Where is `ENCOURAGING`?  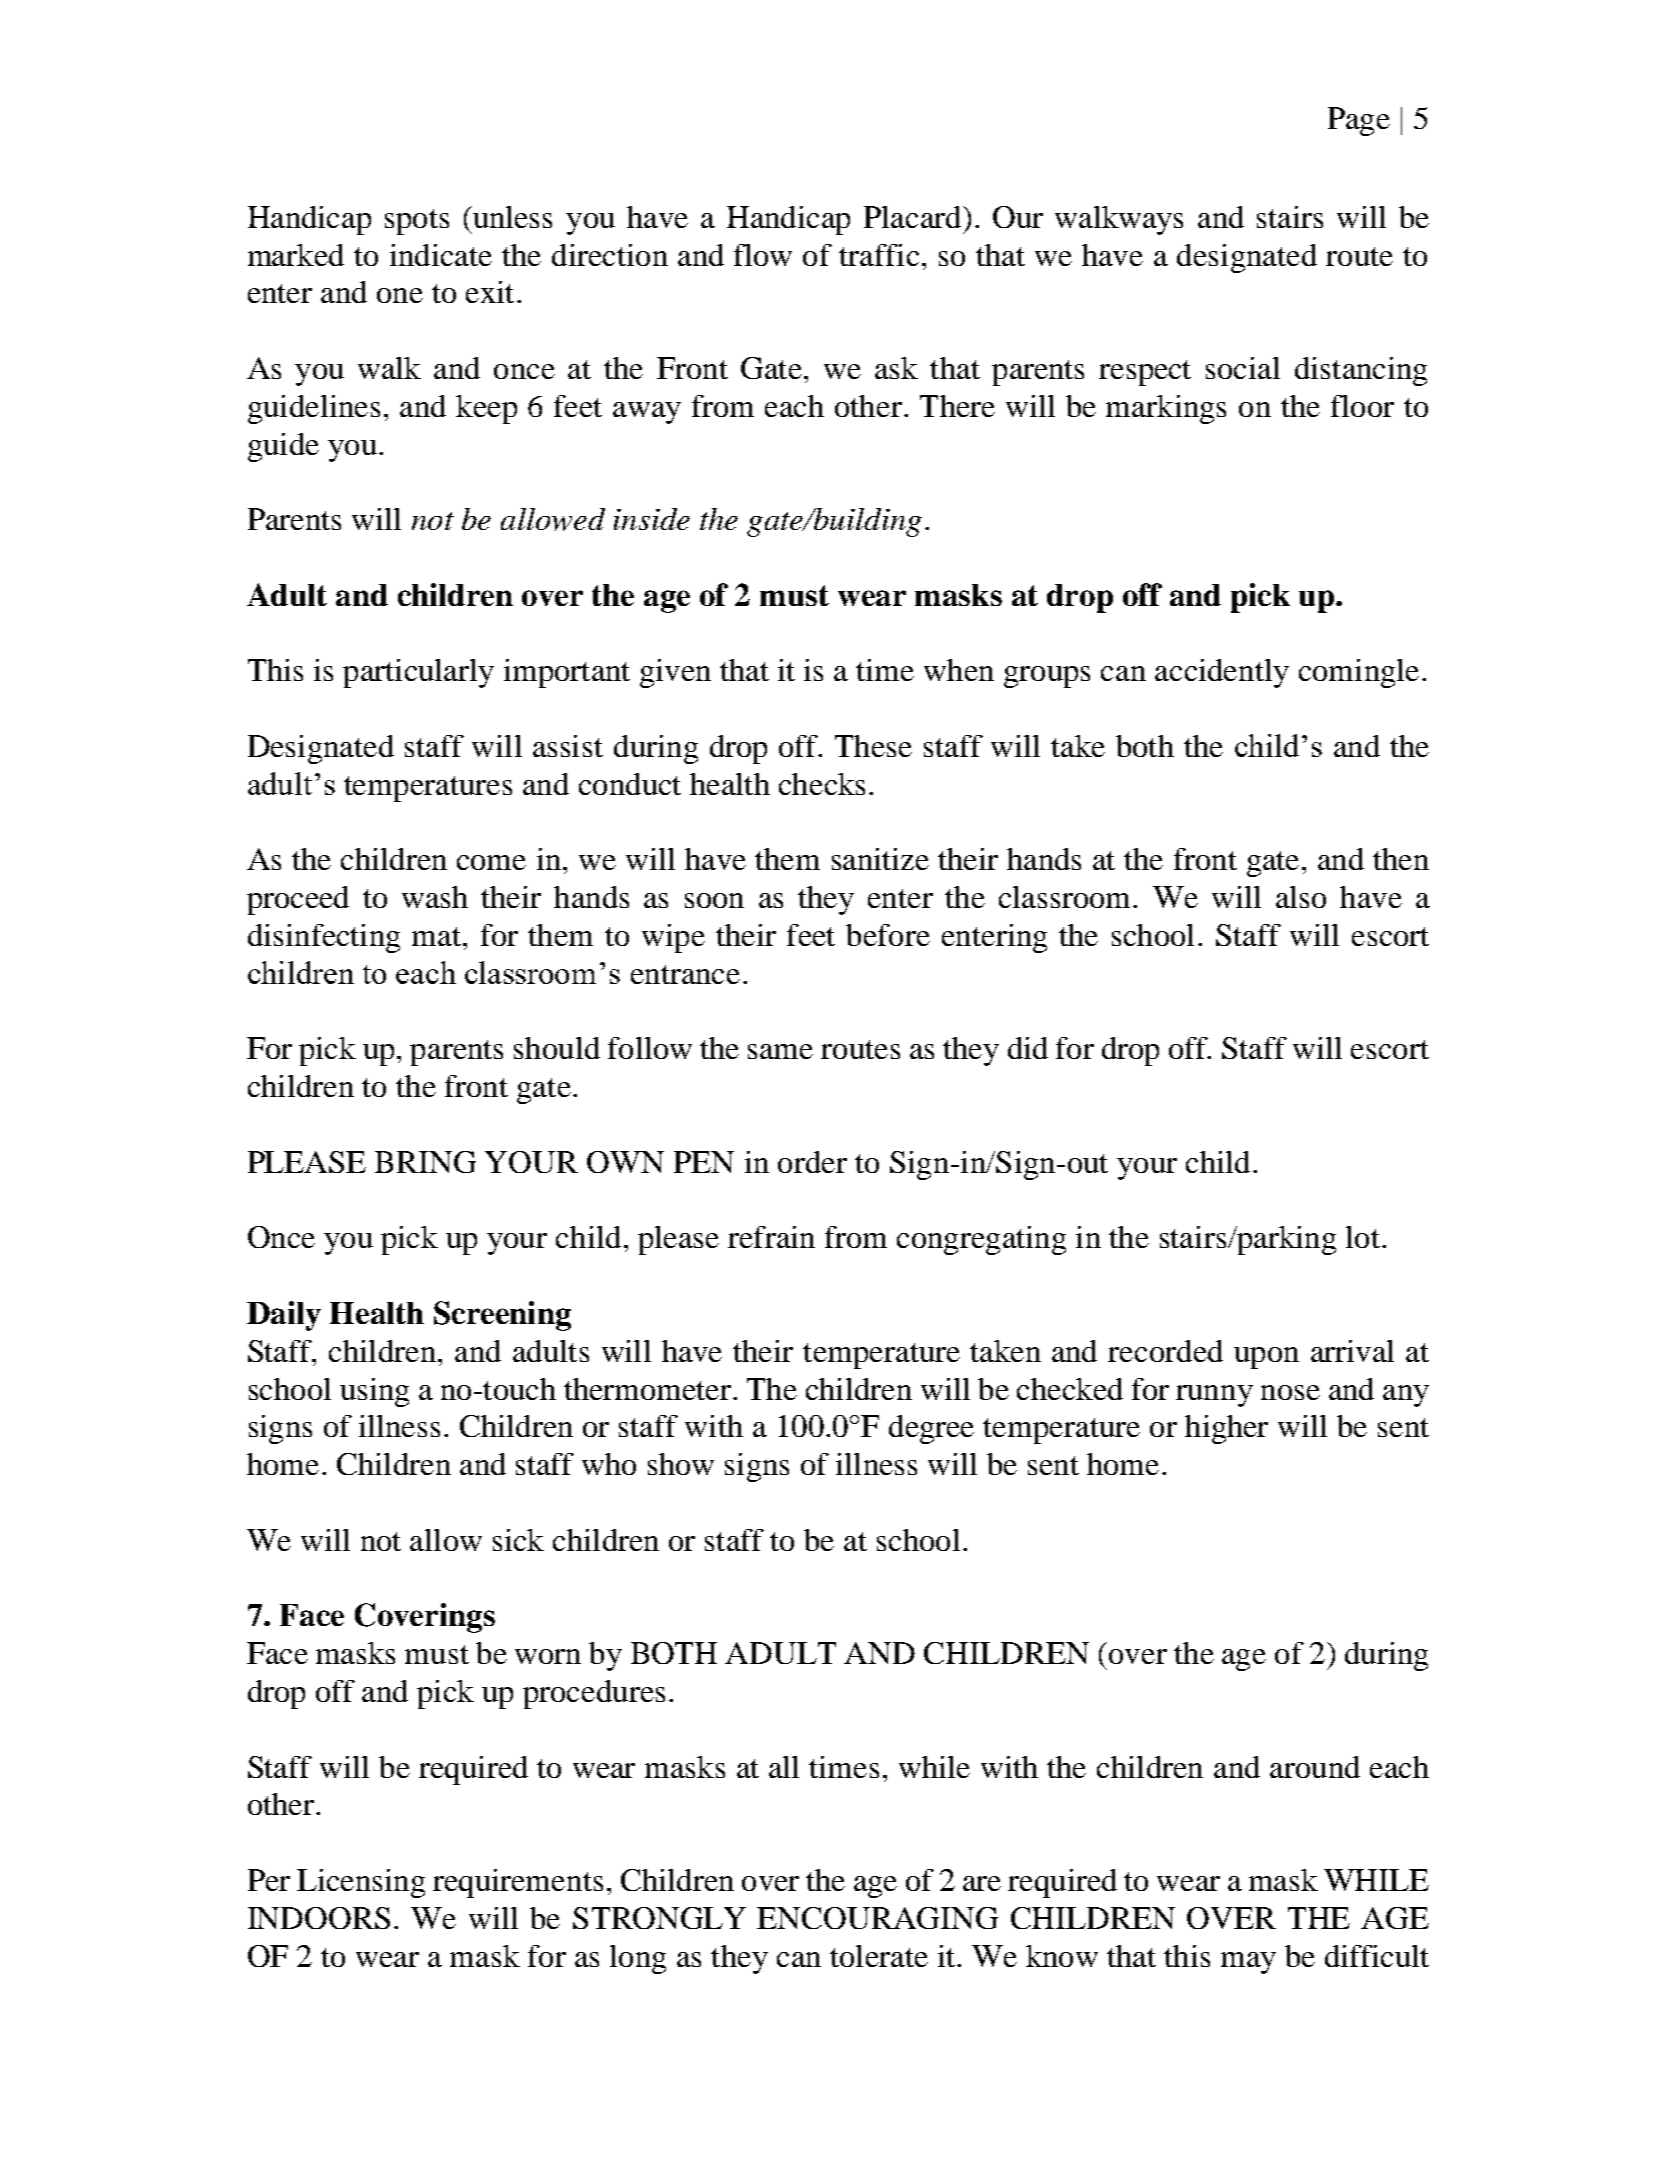 ENCOURAGING is located at coordinates (877, 1918).
